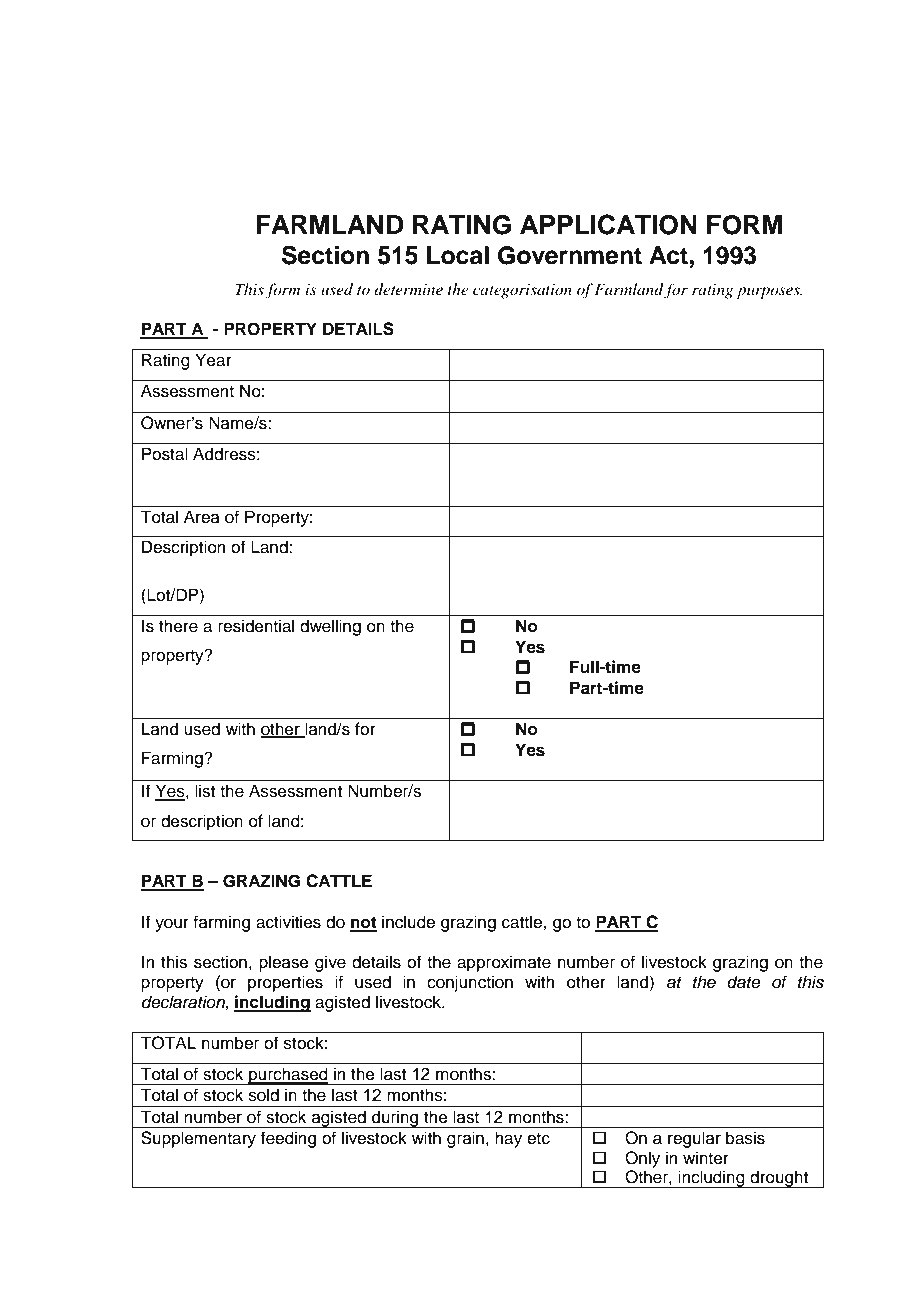  What do you see at coordinates (330, 627) in the image?
I see `dwelling` at bounding box center [330, 627].
